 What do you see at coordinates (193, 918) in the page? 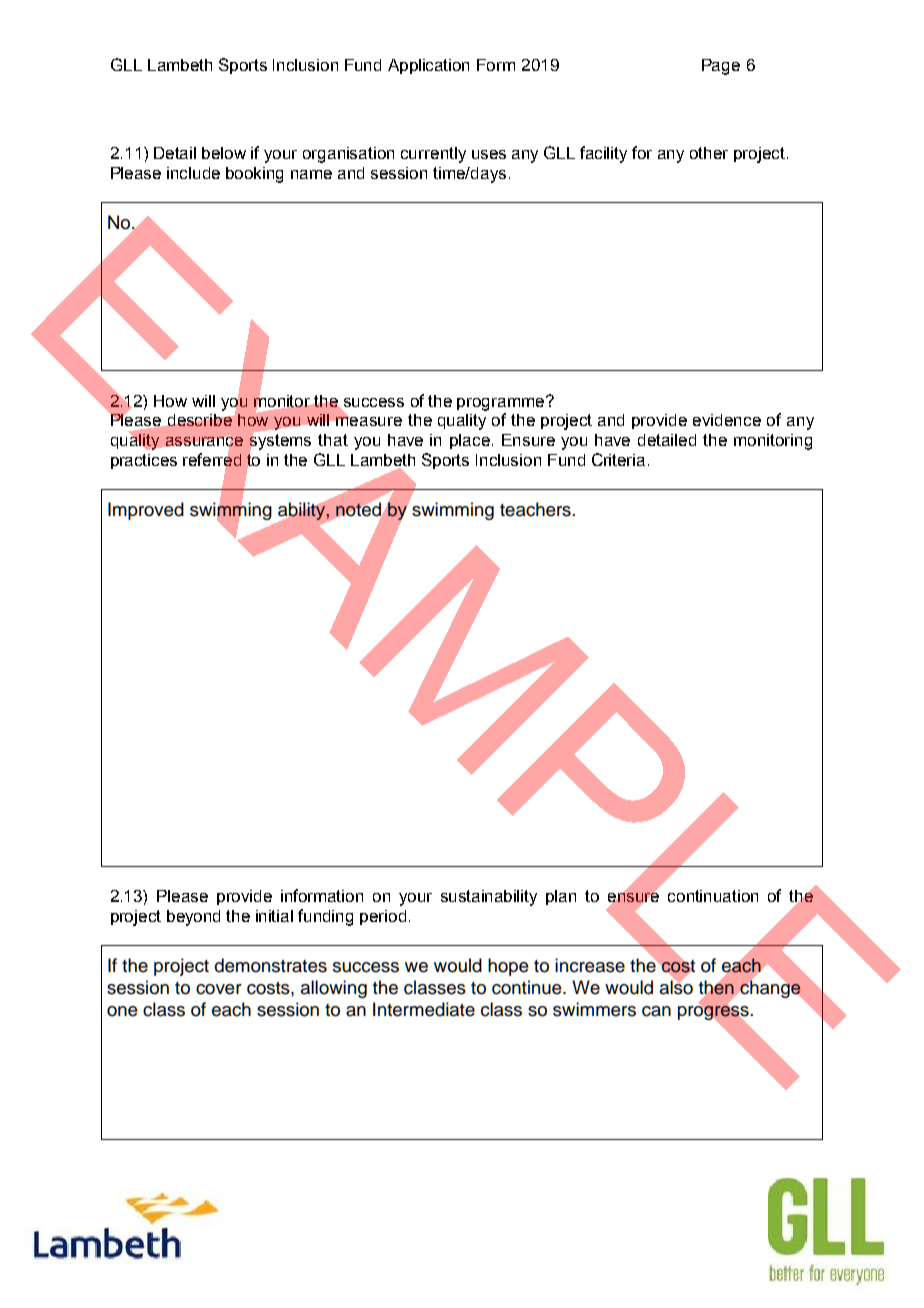
I see `beyond` at bounding box center [193, 918].
